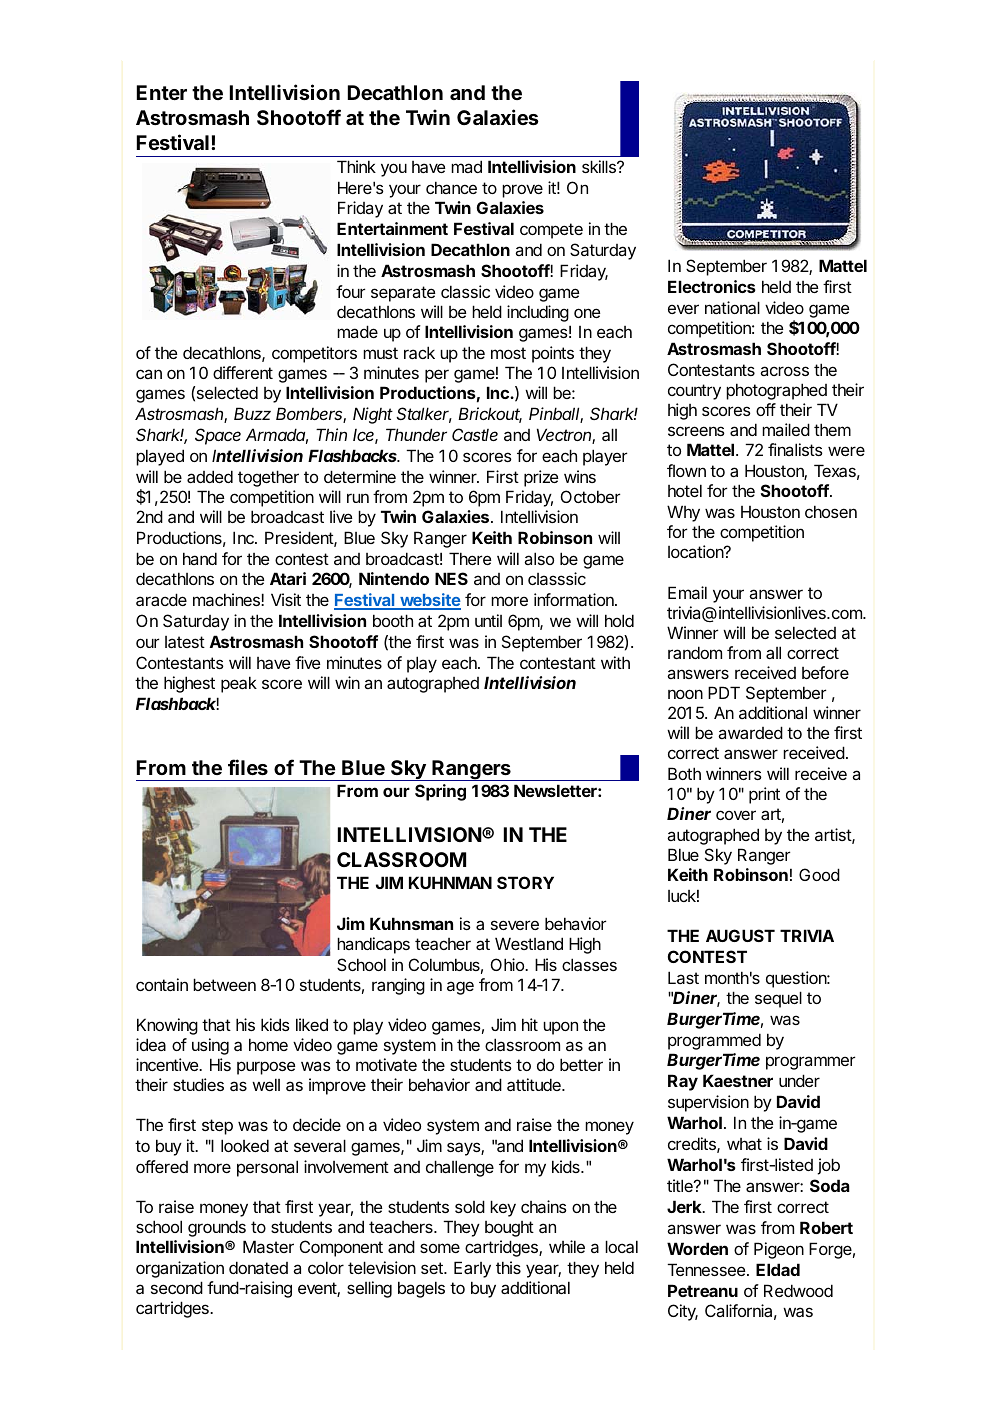  Describe the element at coordinates (258, 1267) in the screenshot. I see `donated` at that location.
